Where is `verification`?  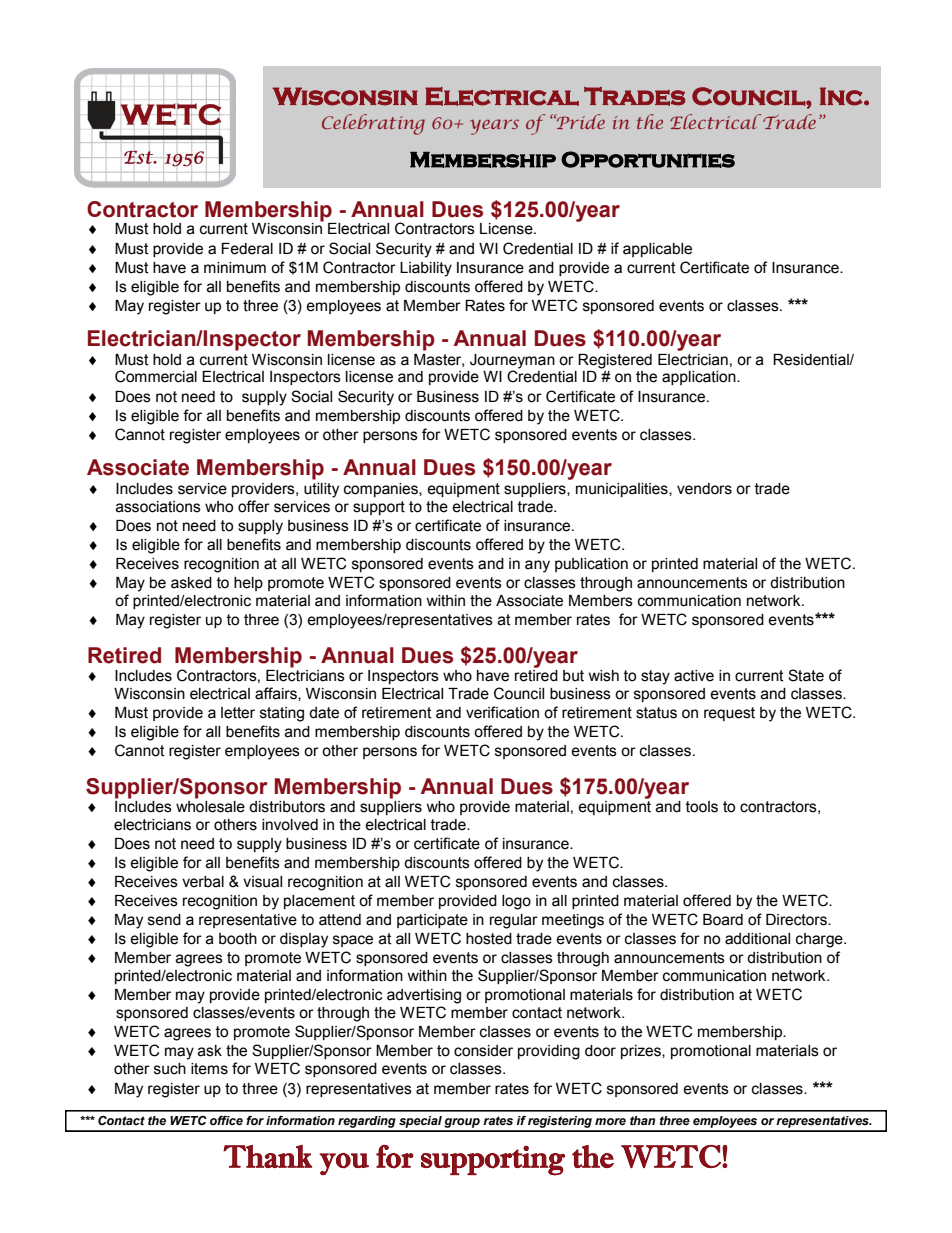
verification is located at coordinates (502, 712).
